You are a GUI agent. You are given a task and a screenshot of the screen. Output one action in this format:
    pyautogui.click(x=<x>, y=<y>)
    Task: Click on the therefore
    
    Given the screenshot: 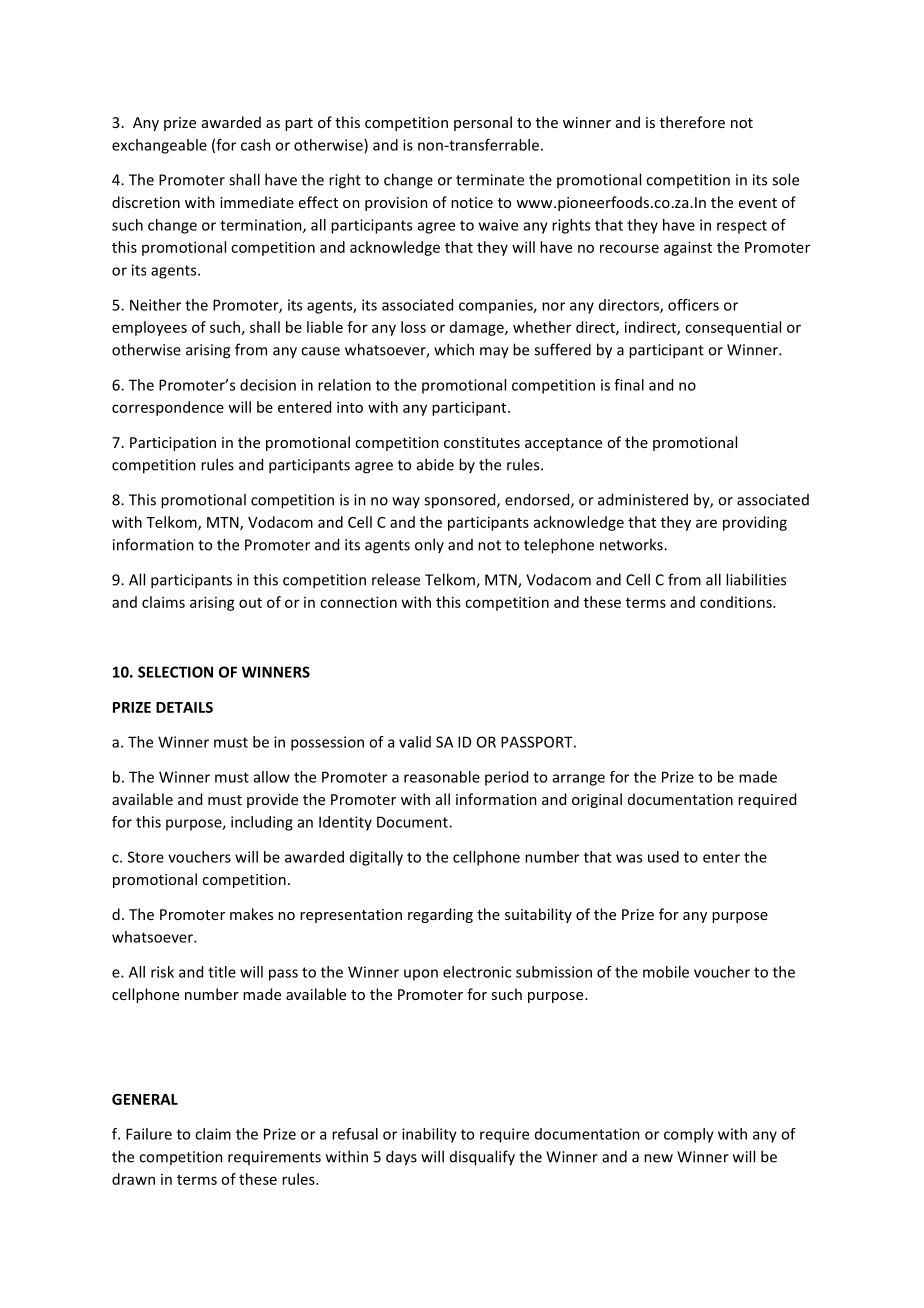 What is the action you would take?
    pyautogui.click(x=692, y=122)
